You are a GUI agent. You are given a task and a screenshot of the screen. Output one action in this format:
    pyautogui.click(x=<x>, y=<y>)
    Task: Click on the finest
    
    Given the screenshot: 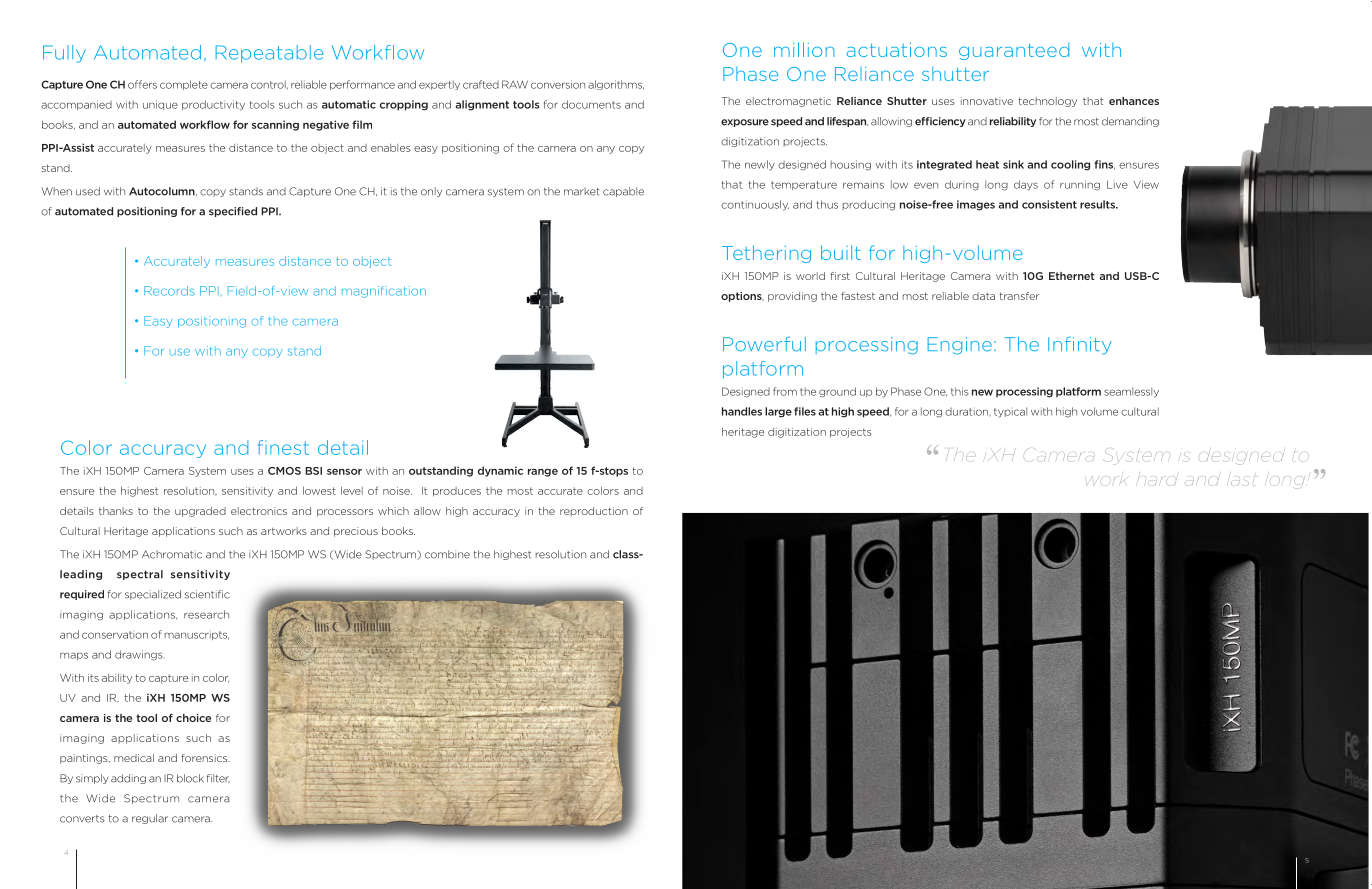 What is the action you would take?
    pyautogui.click(x=283, y=447)
